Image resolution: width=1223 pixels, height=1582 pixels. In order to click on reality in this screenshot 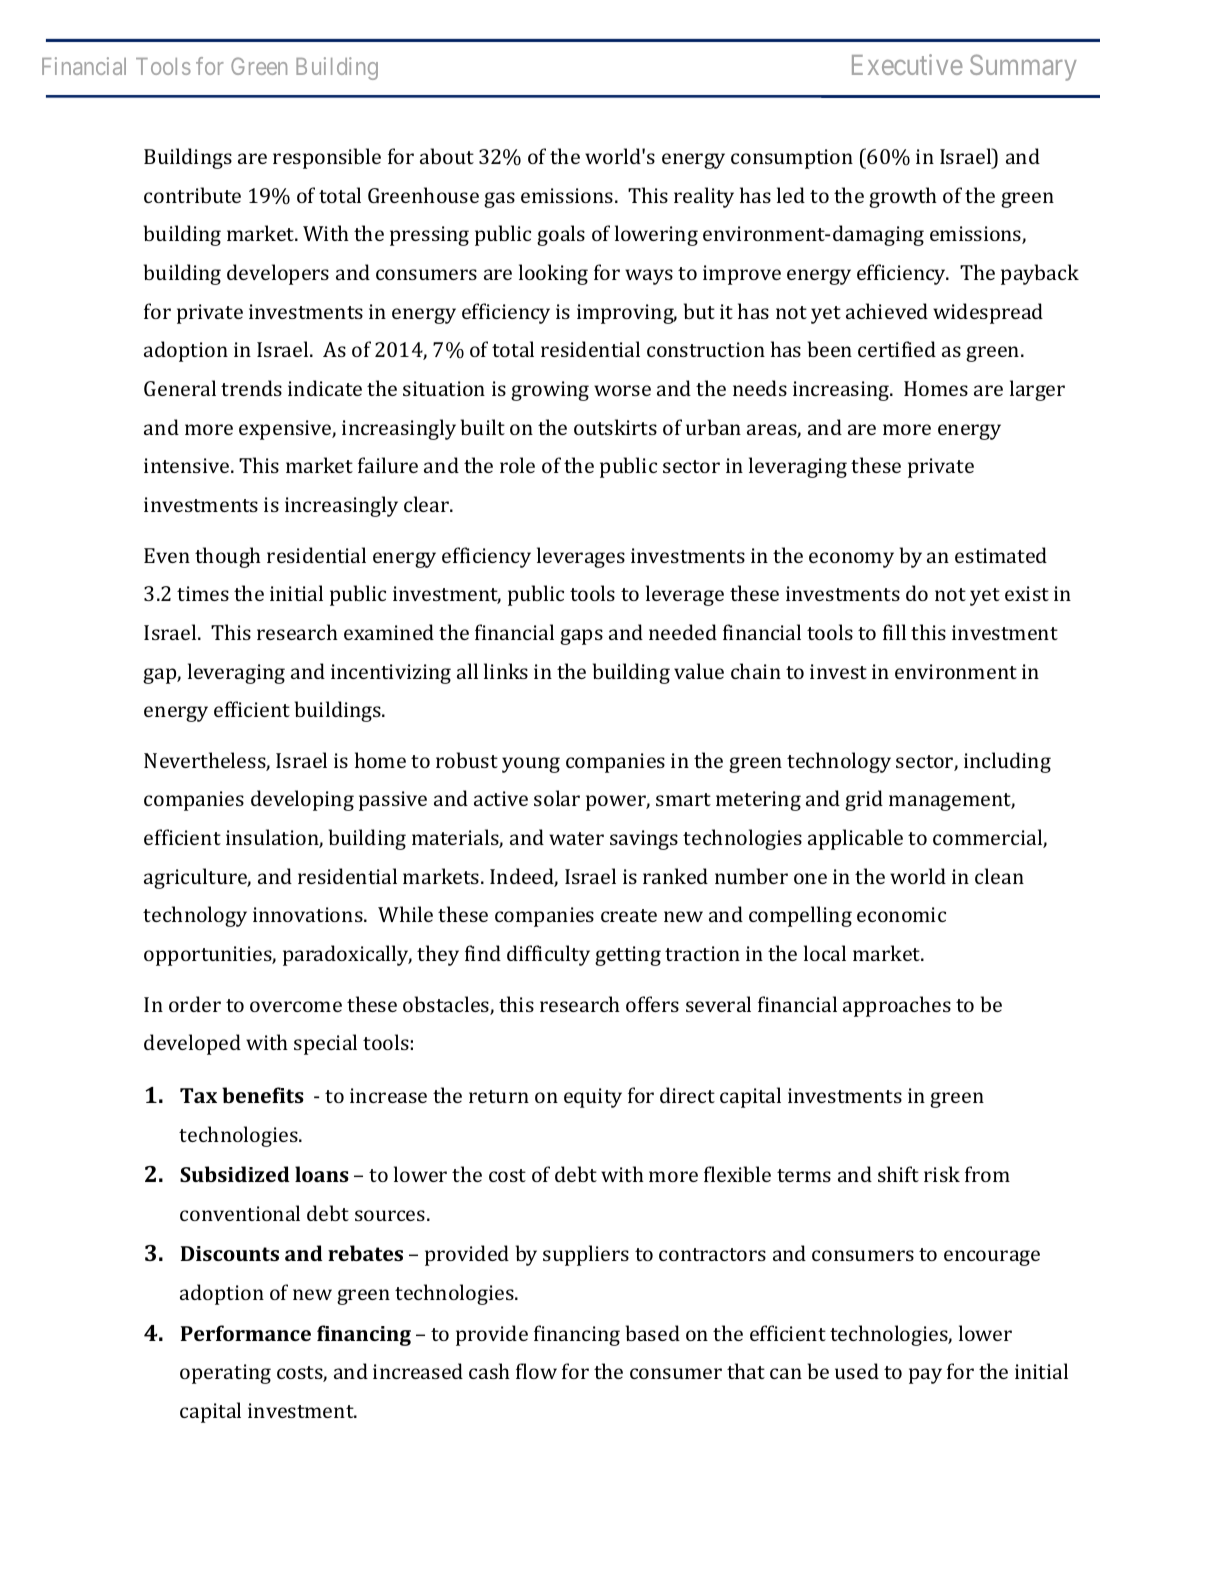, I will do `click(704, 197)`.
